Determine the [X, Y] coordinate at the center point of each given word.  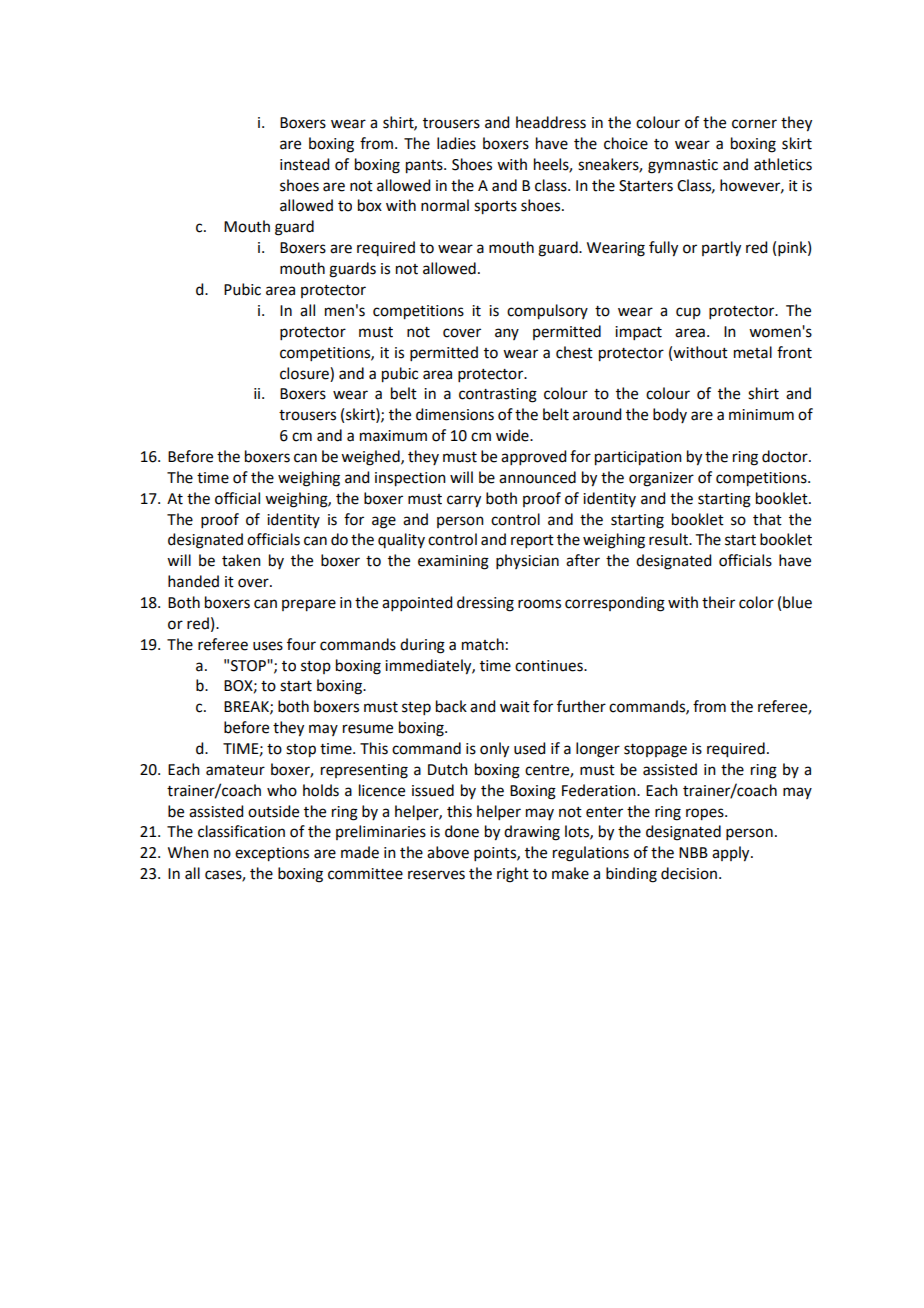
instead [304, 164]
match [483, 644]
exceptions [272, 854]
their [718, 602]
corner [754, 124]
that [767, 519]
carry [464, 501]
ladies [456, 143]
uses [268, 646]
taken [241, 560]
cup [688, 313]
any [507, 334]
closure [305, 373]
